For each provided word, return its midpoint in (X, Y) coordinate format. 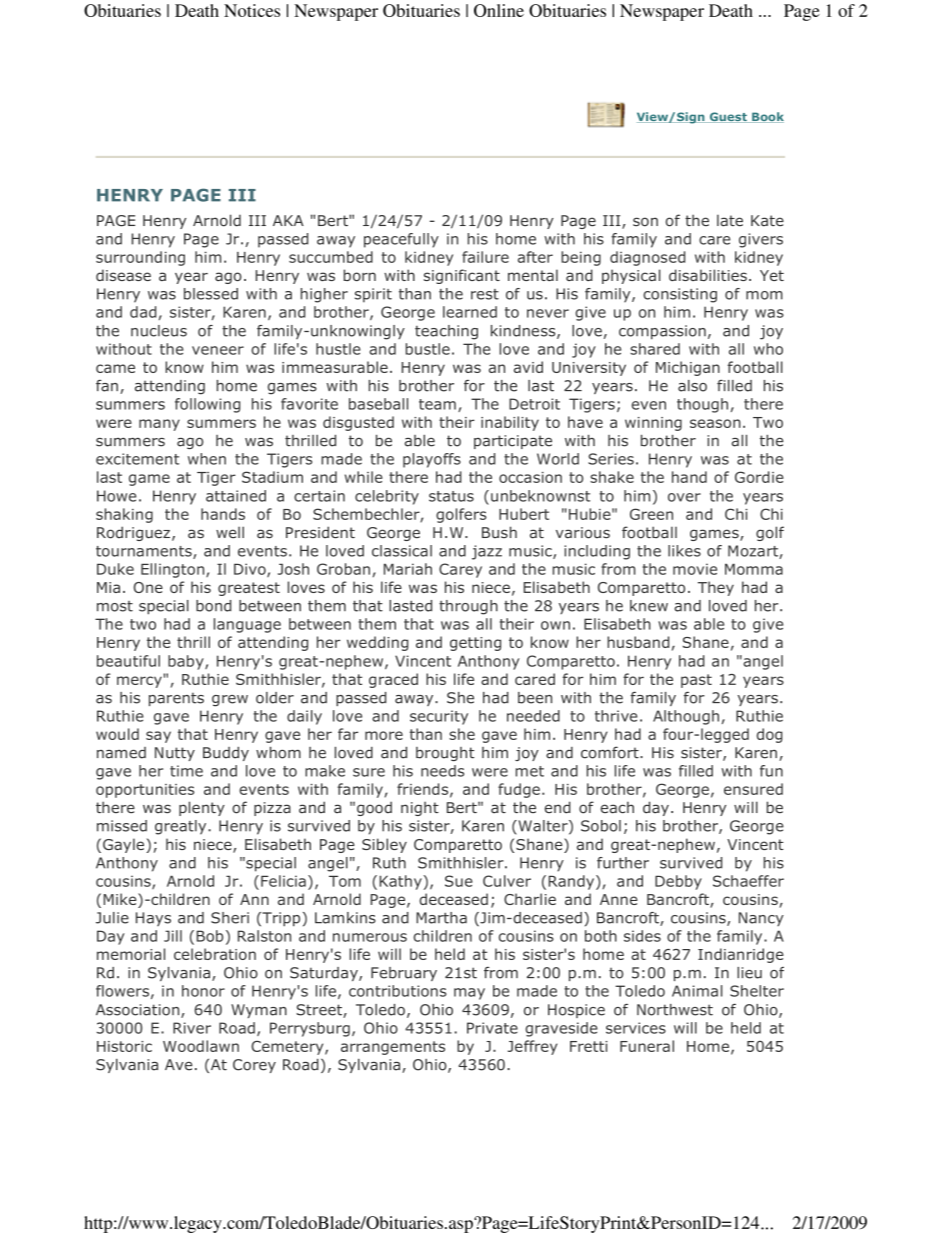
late (730, 220)
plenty (202, 808)
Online (499, 10)
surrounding (140, 258)
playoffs (432, 460)
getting (475, 644)
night (420, 809)
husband (638, 642)
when (207, 459)
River (192, 1028)
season (715, 423)
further (623, 863)
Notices (252, 10)
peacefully (401, 240)
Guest (728, 117)
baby (187, 662)
